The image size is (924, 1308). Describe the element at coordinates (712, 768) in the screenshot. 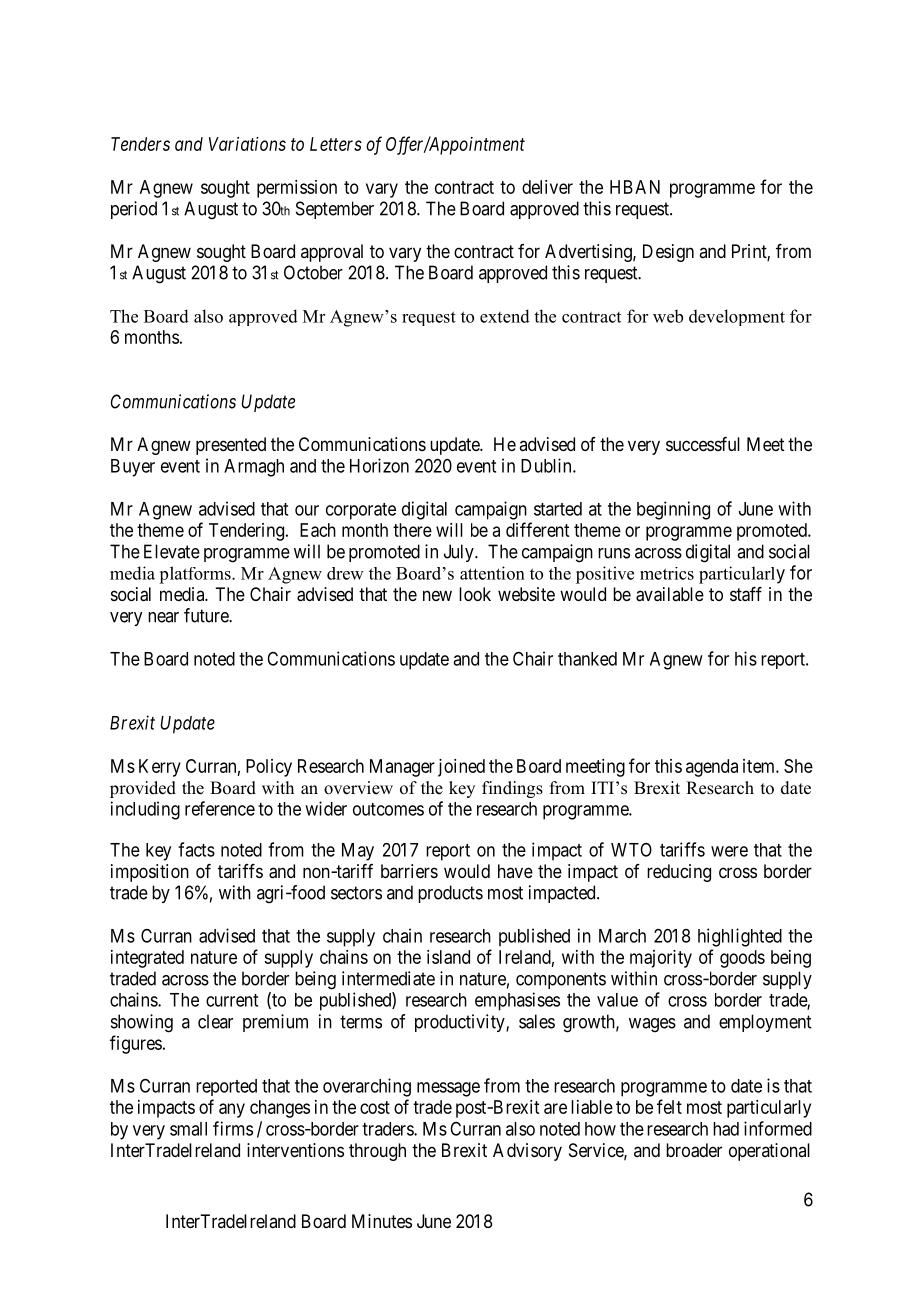

I see `agenda` at that location.
